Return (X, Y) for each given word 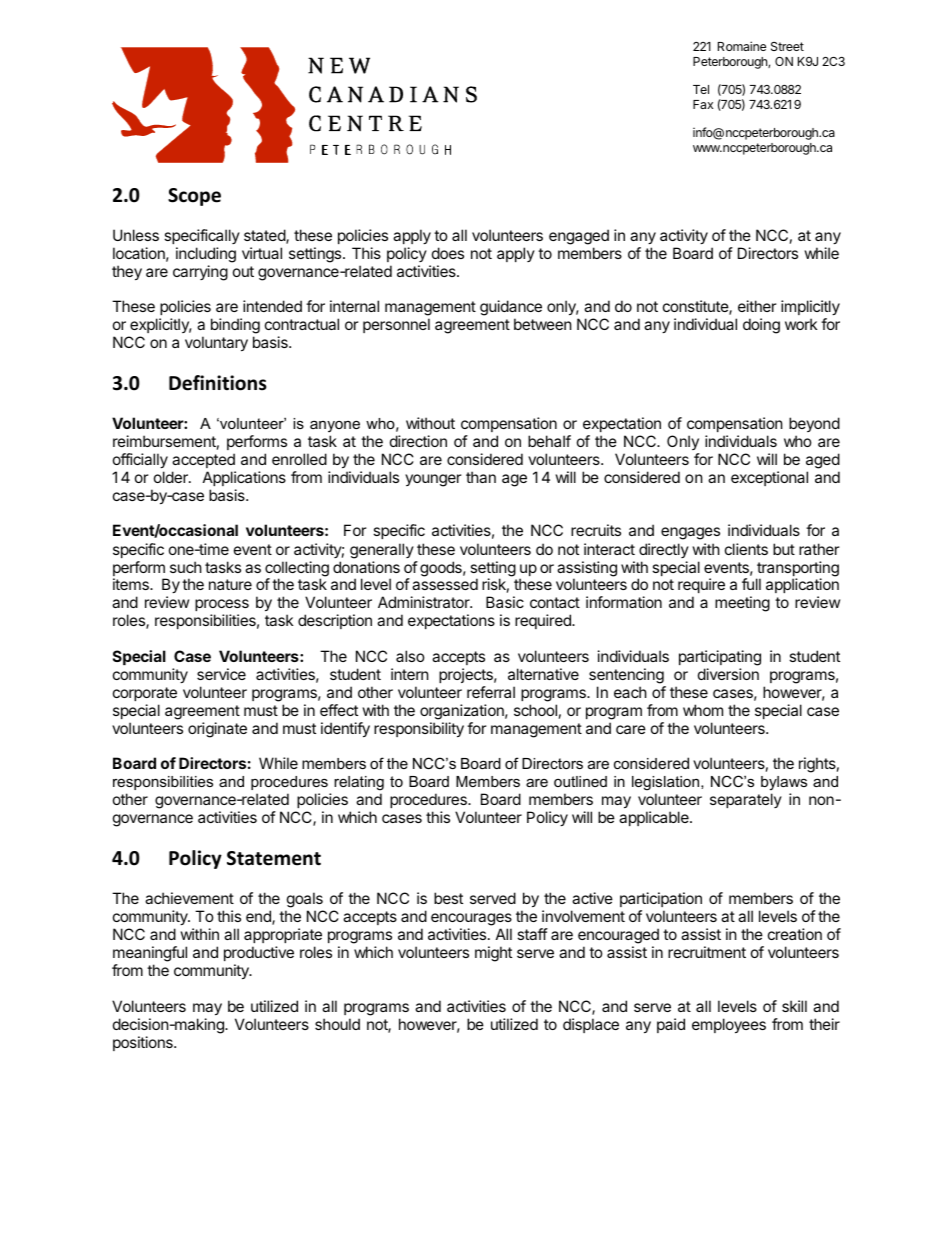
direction (418, 441)
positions (144, 1043)
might (493, 954)
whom (703, 710)
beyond (814, 424)
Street (787, 46)
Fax (703, 104)
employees (729, 1025)
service (221, 674)
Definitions (218, 383)
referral (491, 692)
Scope (194, 197)
